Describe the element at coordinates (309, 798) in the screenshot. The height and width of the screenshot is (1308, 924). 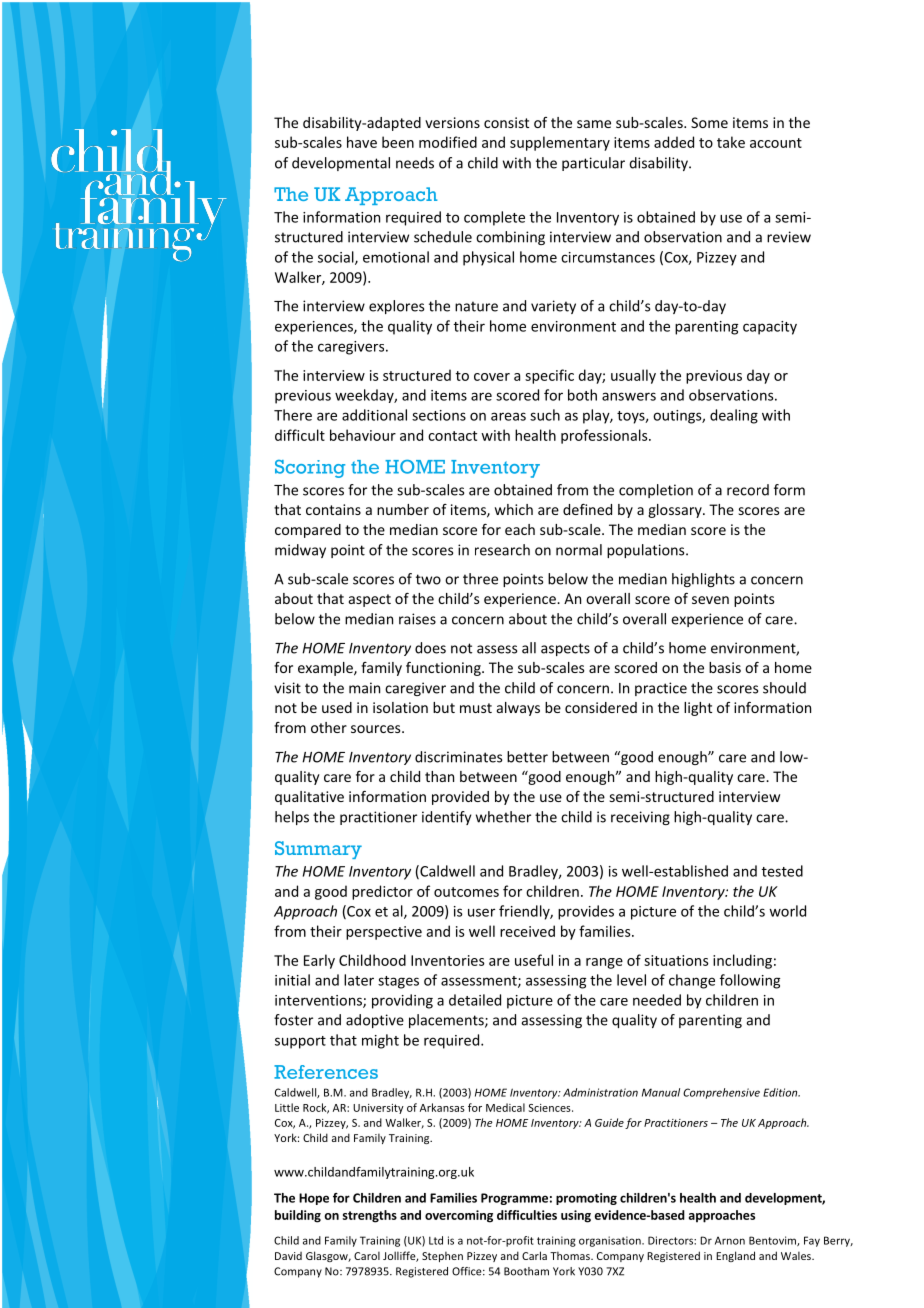
I see `qualitative` at that location.
